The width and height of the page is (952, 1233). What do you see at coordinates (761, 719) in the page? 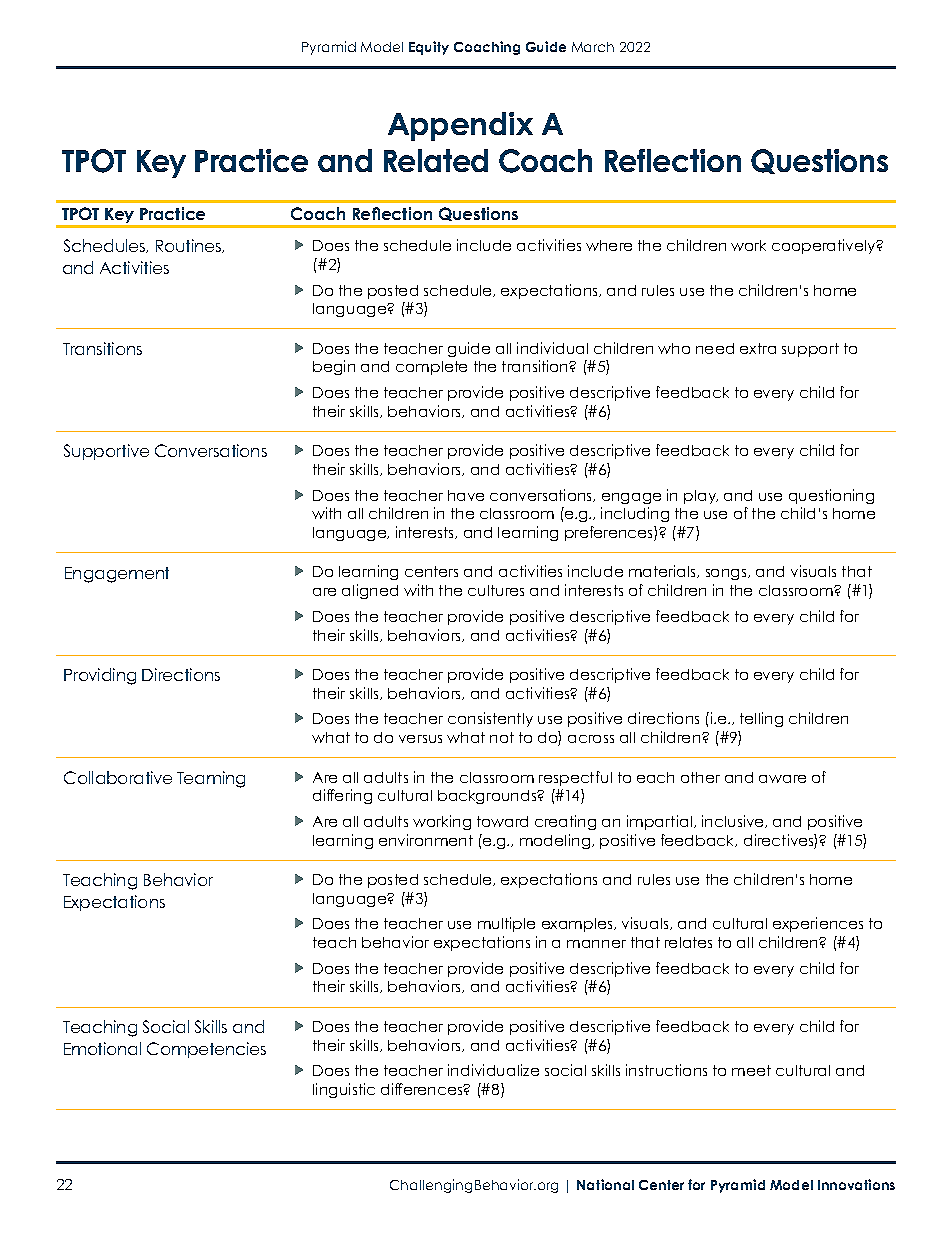
I see `telling` at bounding box center [761, 719].
